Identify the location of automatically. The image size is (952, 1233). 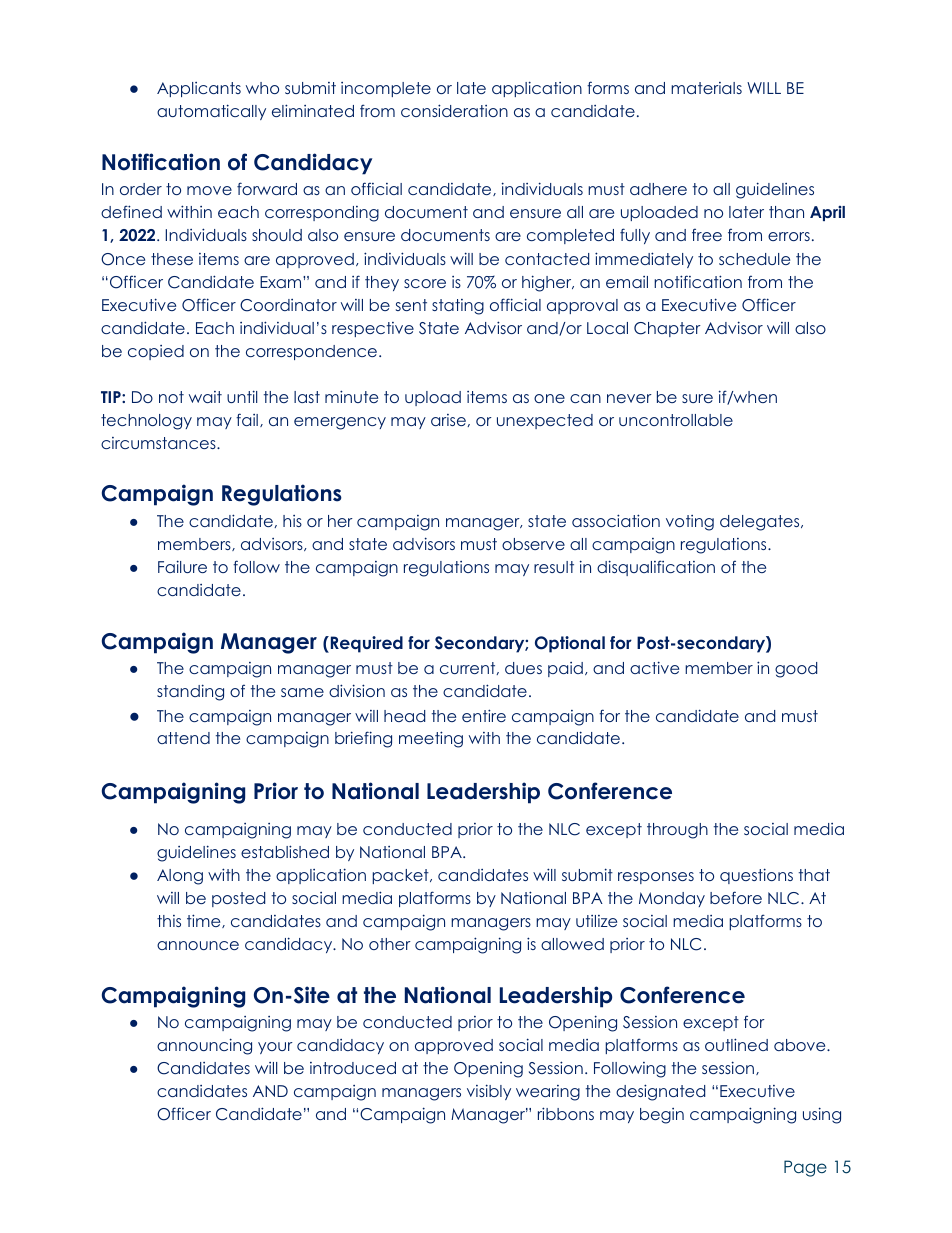
(211, 112).
